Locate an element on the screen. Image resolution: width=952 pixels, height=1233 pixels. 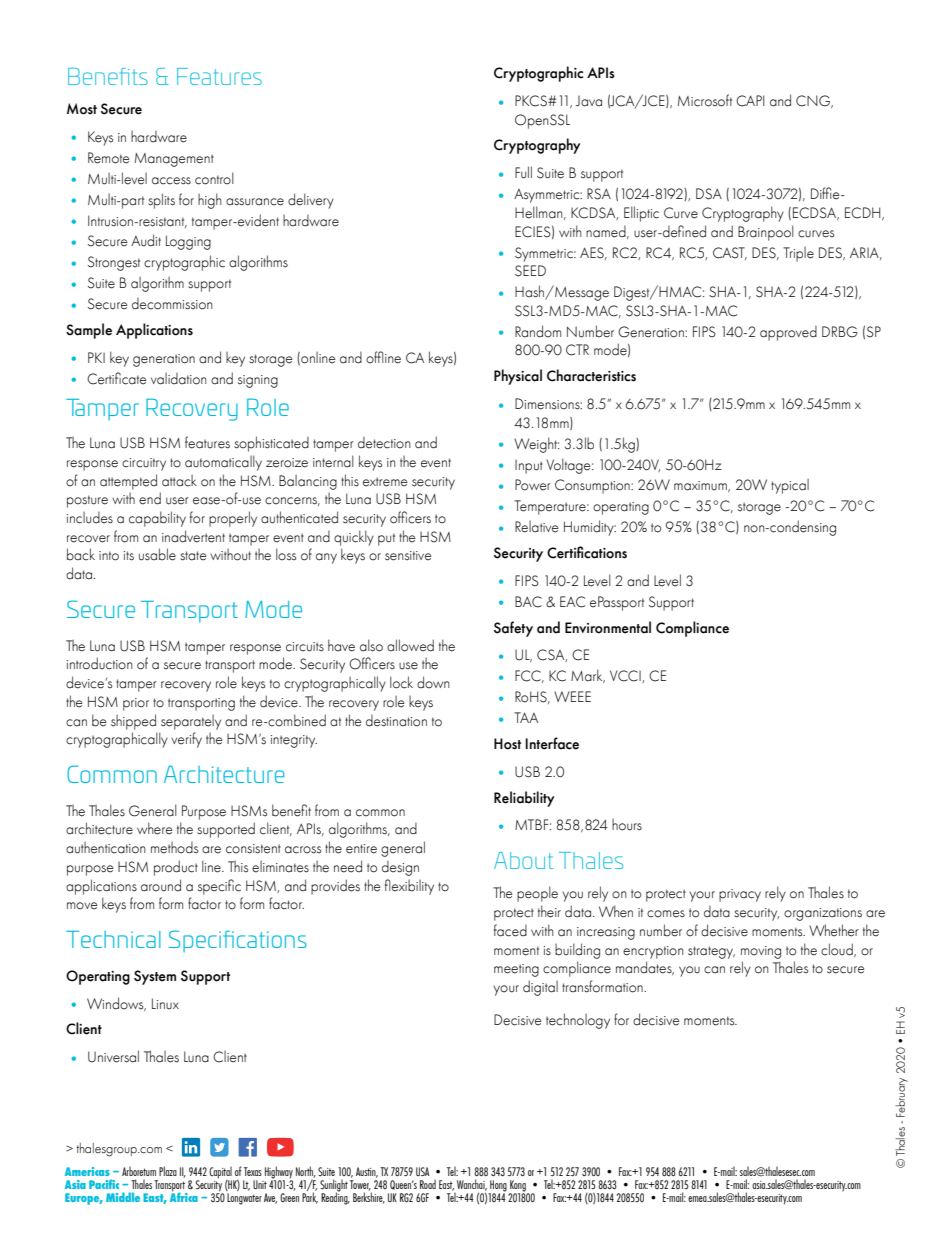
Physical is located at coordinates (518, 377).
